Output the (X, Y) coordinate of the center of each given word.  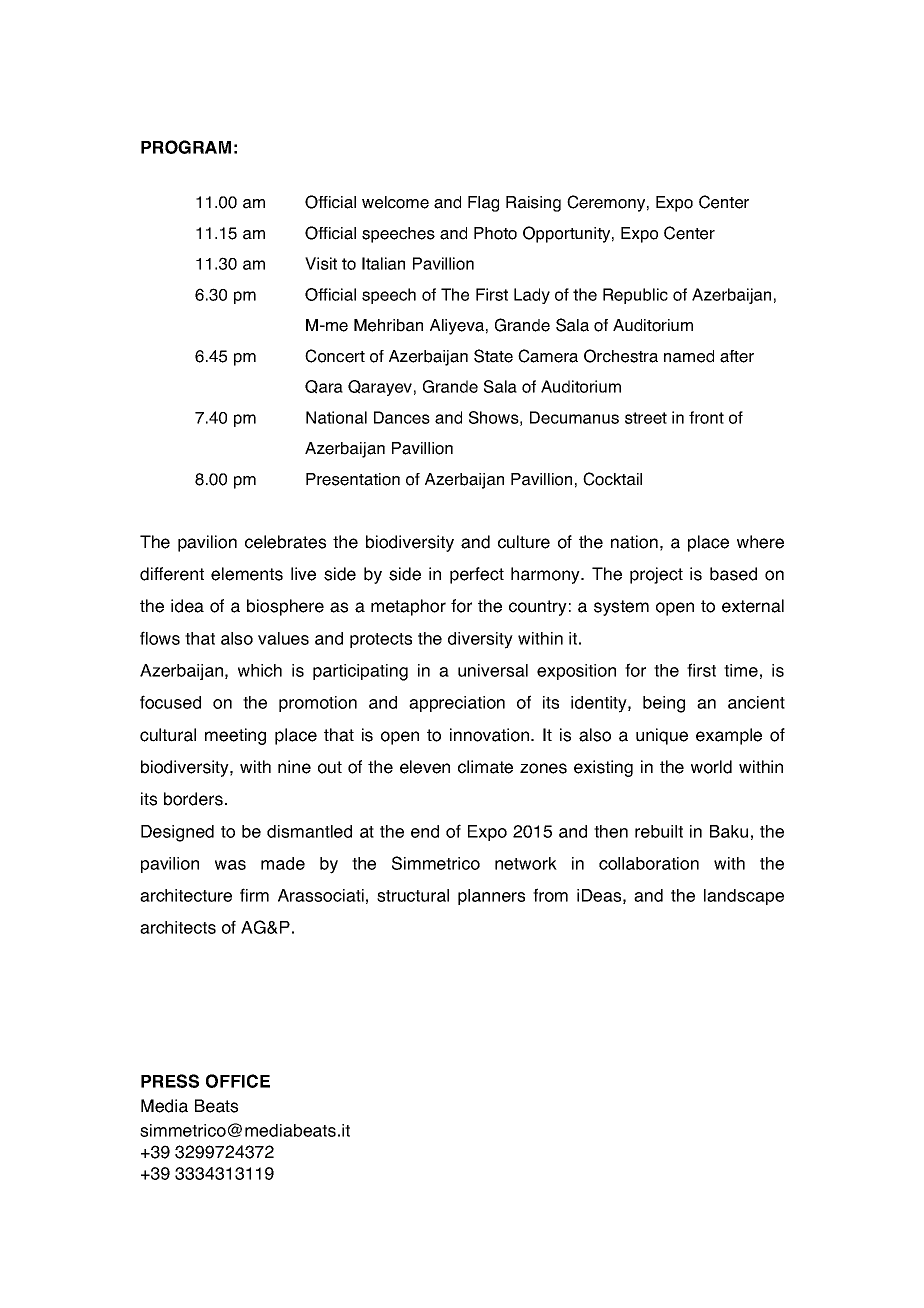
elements (247, 574)
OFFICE (238, 1081)
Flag (483, 204)
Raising (533, 204)
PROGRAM (186, 147)
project (656, 575)
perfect (477, 575)
